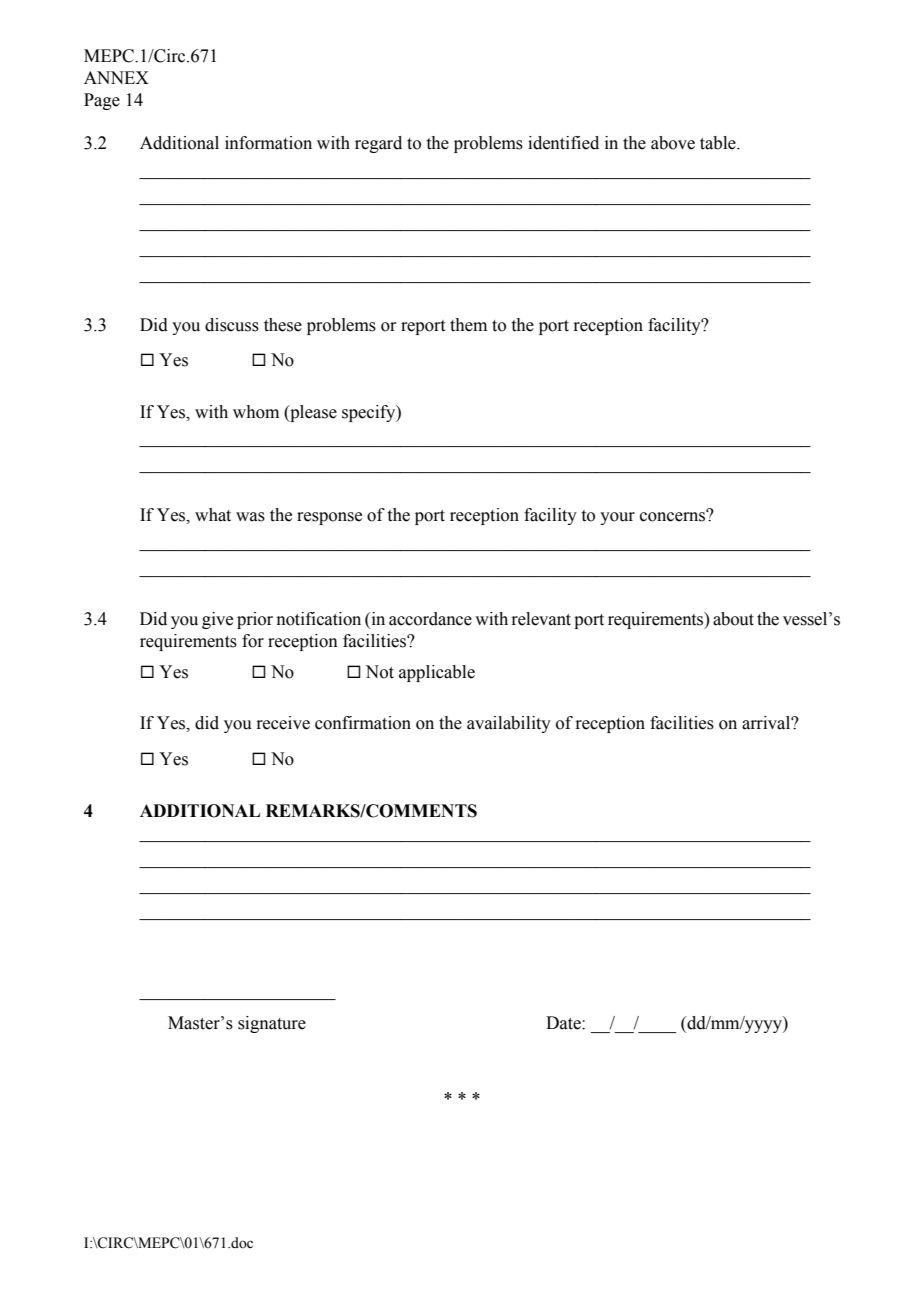  Describe the element at coordinates (468, 325) in the screenshot. I see `them` at that location.
